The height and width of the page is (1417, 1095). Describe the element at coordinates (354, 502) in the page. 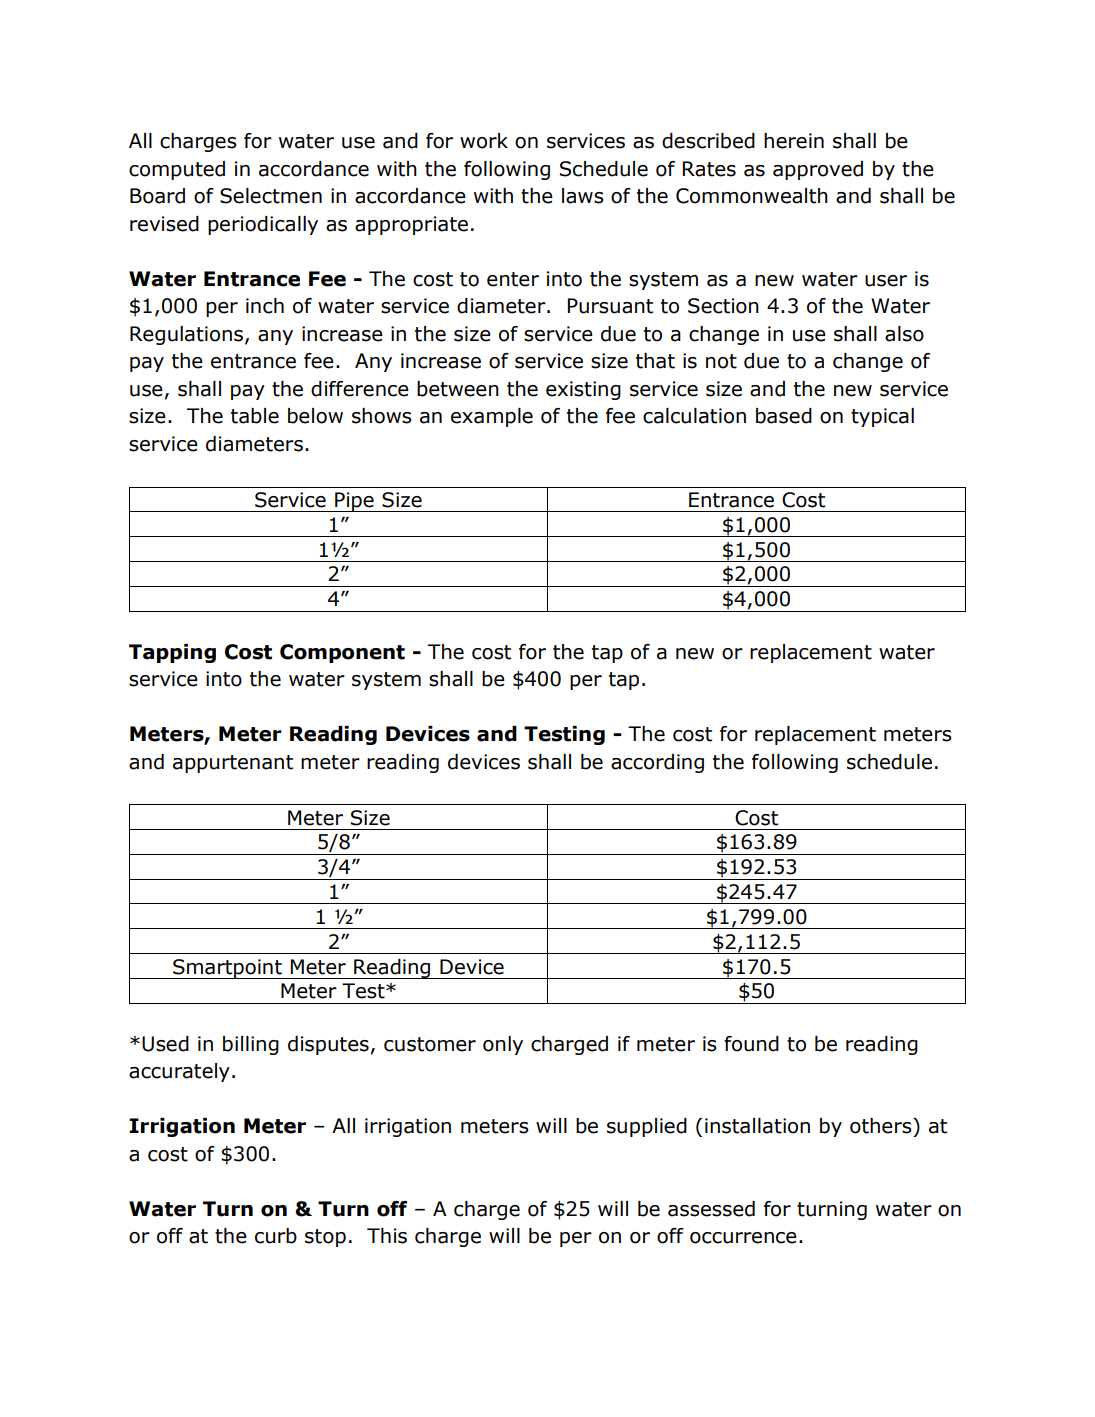

I see `Pipe` at that location.
